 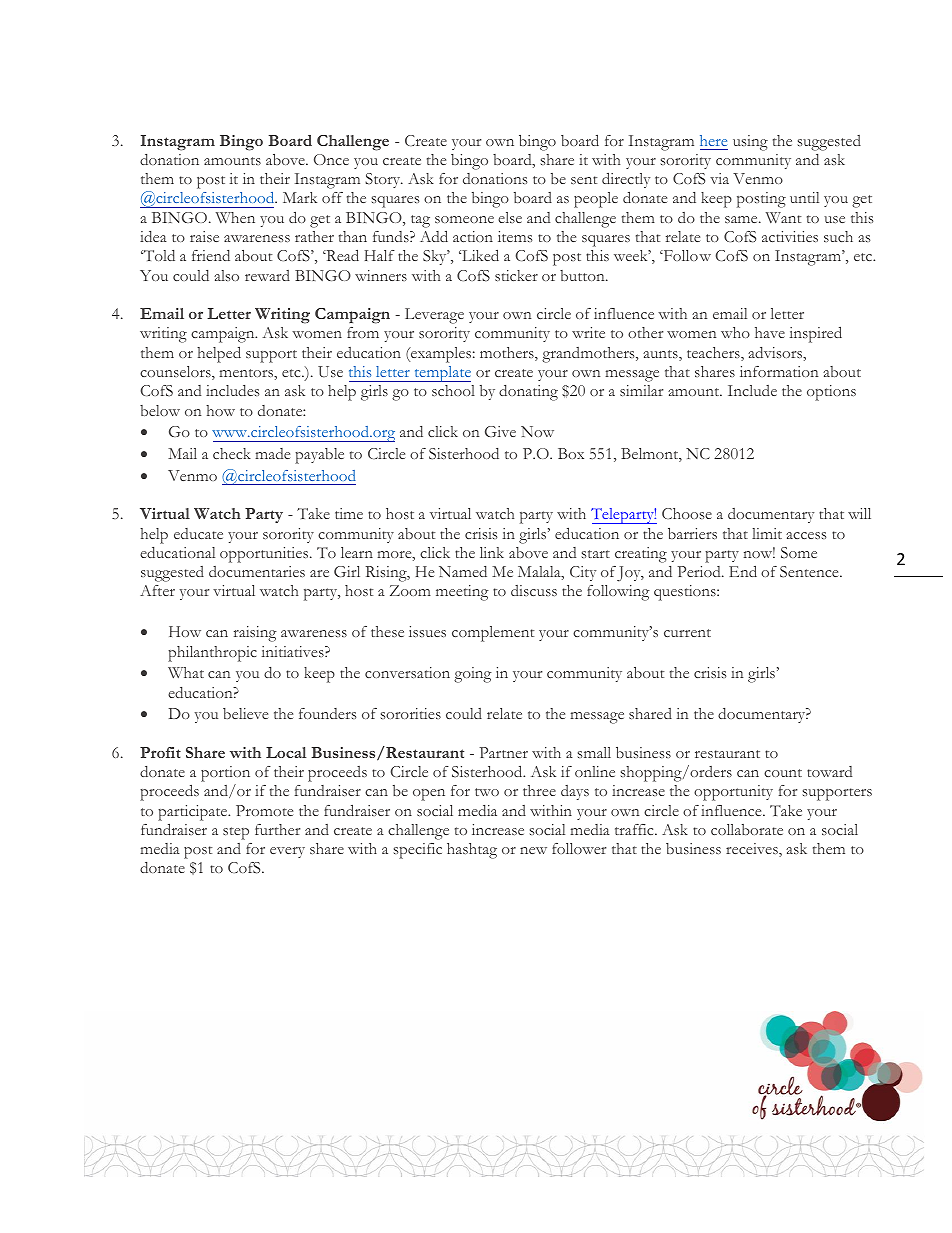 What do you see at coordinates (770, 332) in the image?
I see `have` at bounding box center [770, 332].
